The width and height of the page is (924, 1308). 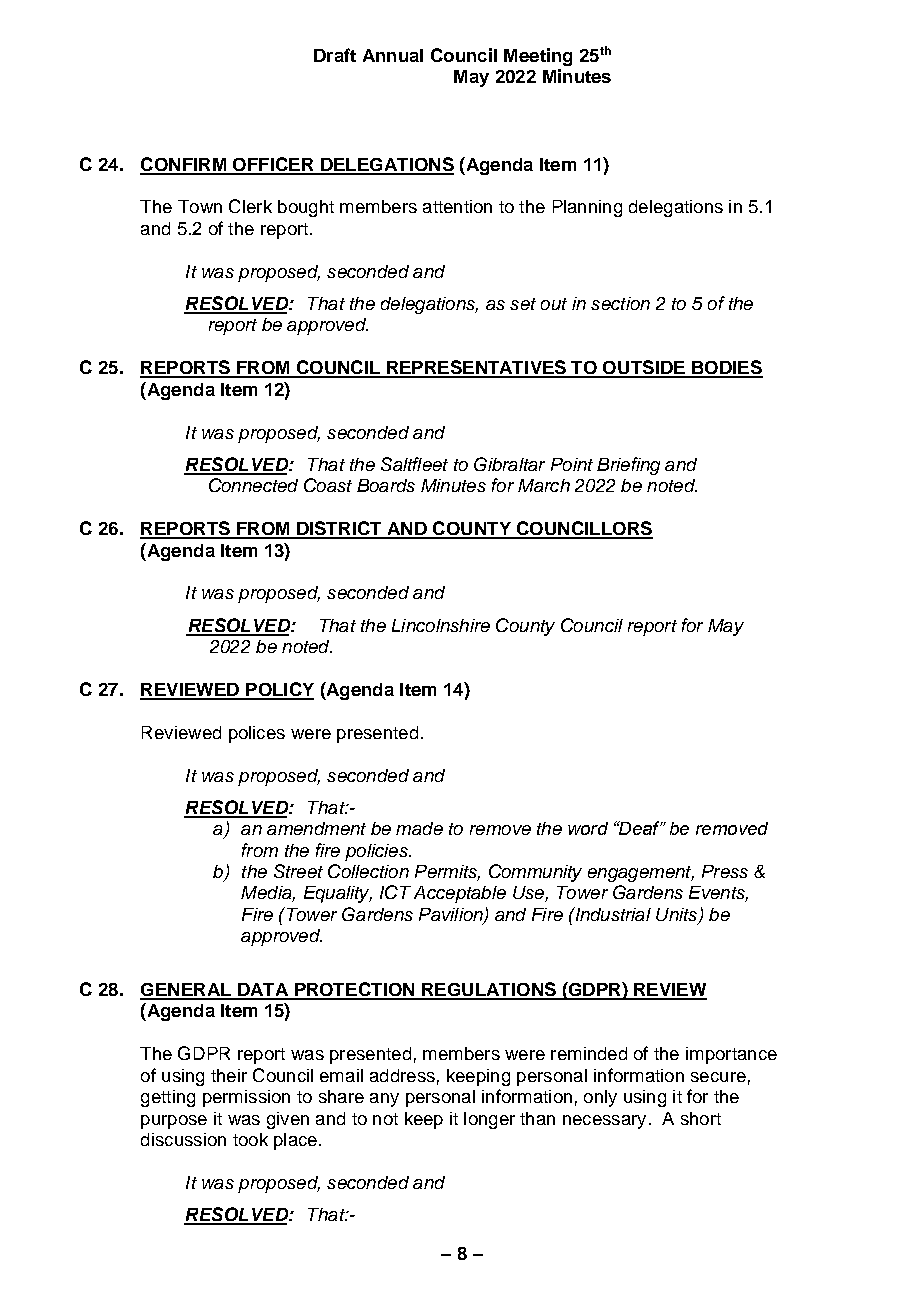 What do you see at coordinates (246, 1098) in the page?
I see `permission` at bounding box center [246, 1098].
